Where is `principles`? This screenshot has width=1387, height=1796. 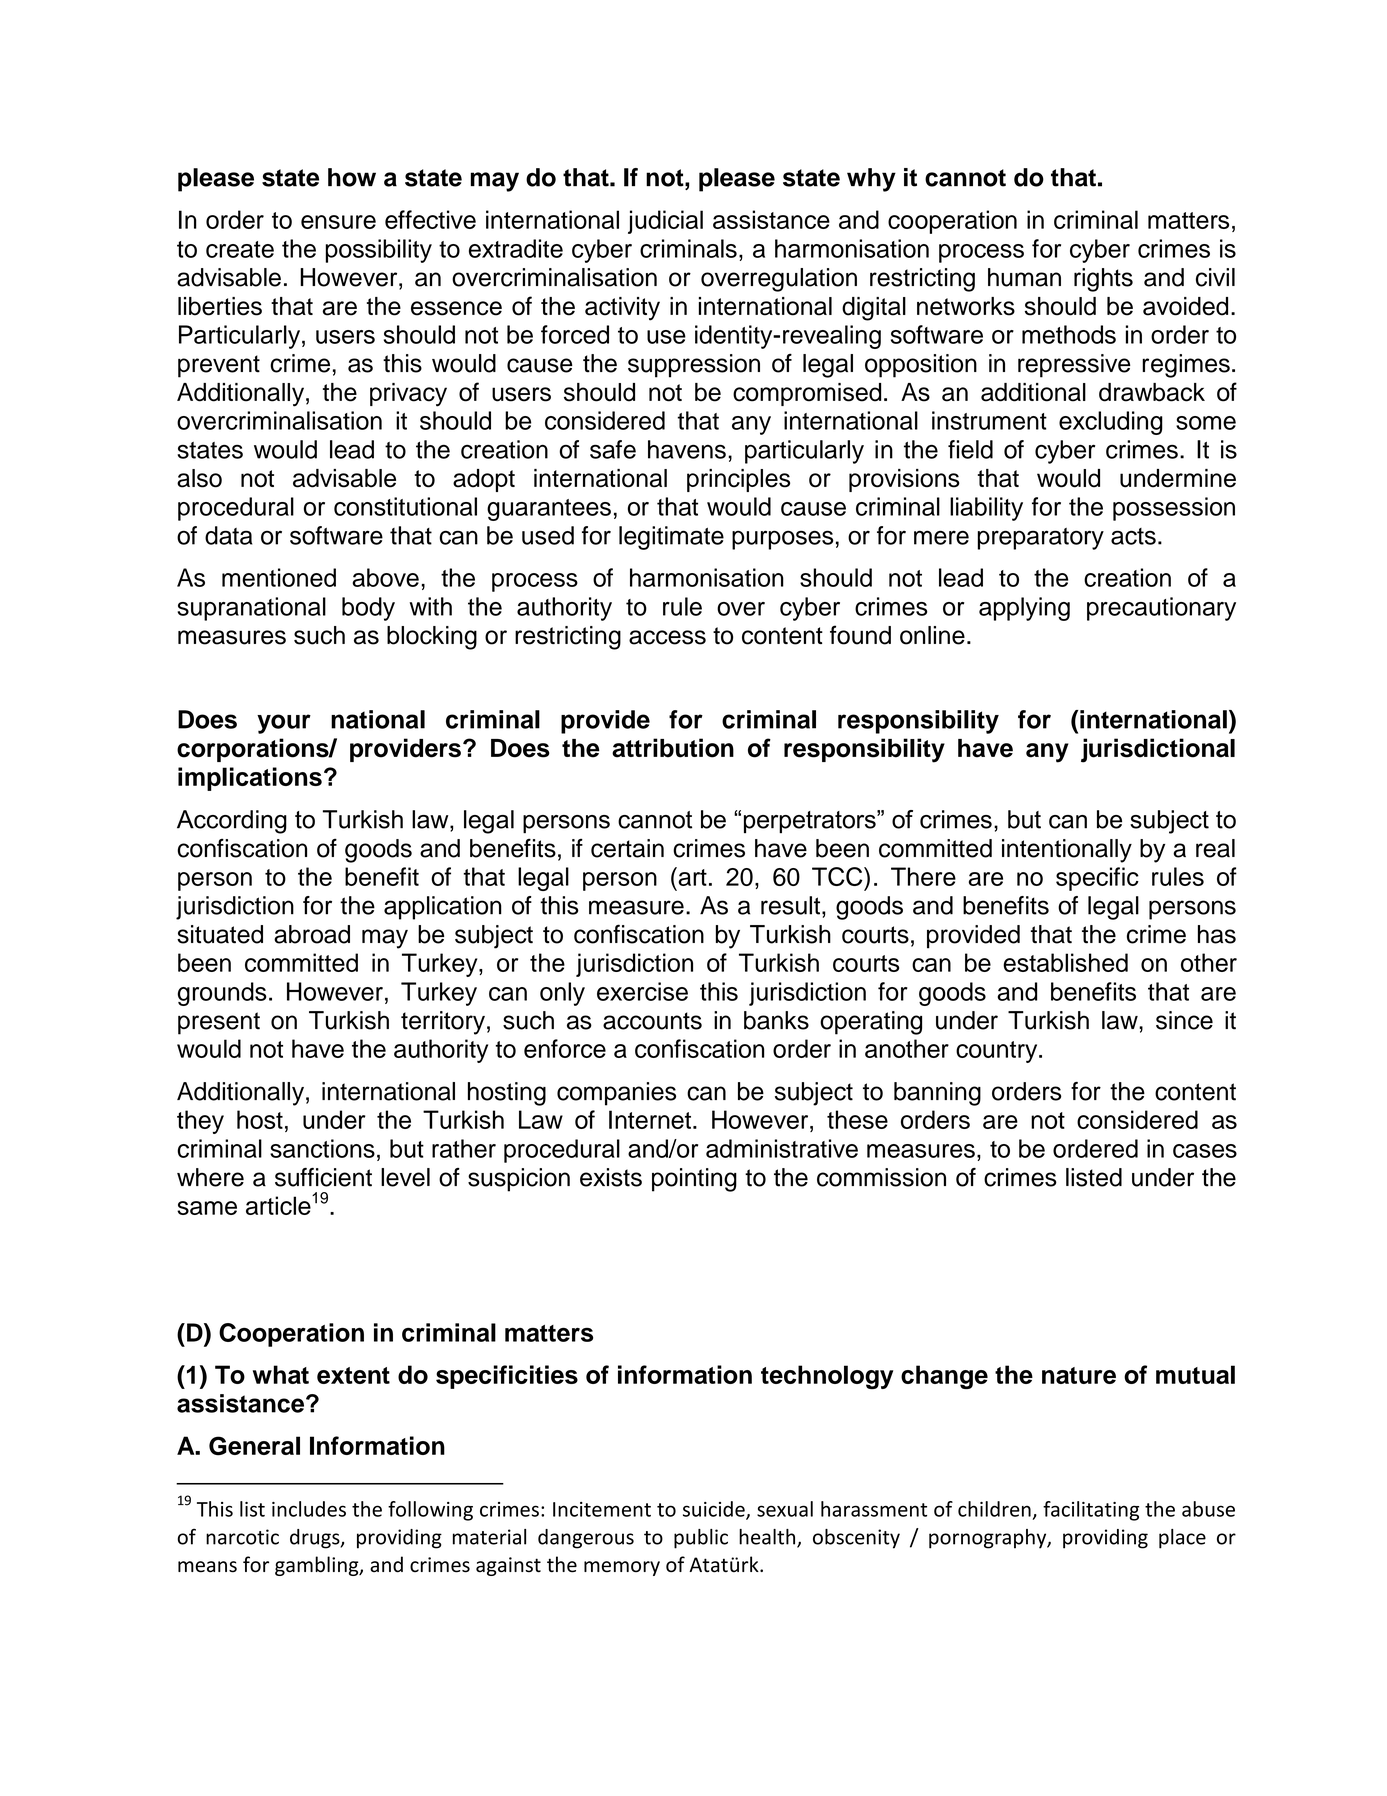 principles is located at coordinates (738, 480).
